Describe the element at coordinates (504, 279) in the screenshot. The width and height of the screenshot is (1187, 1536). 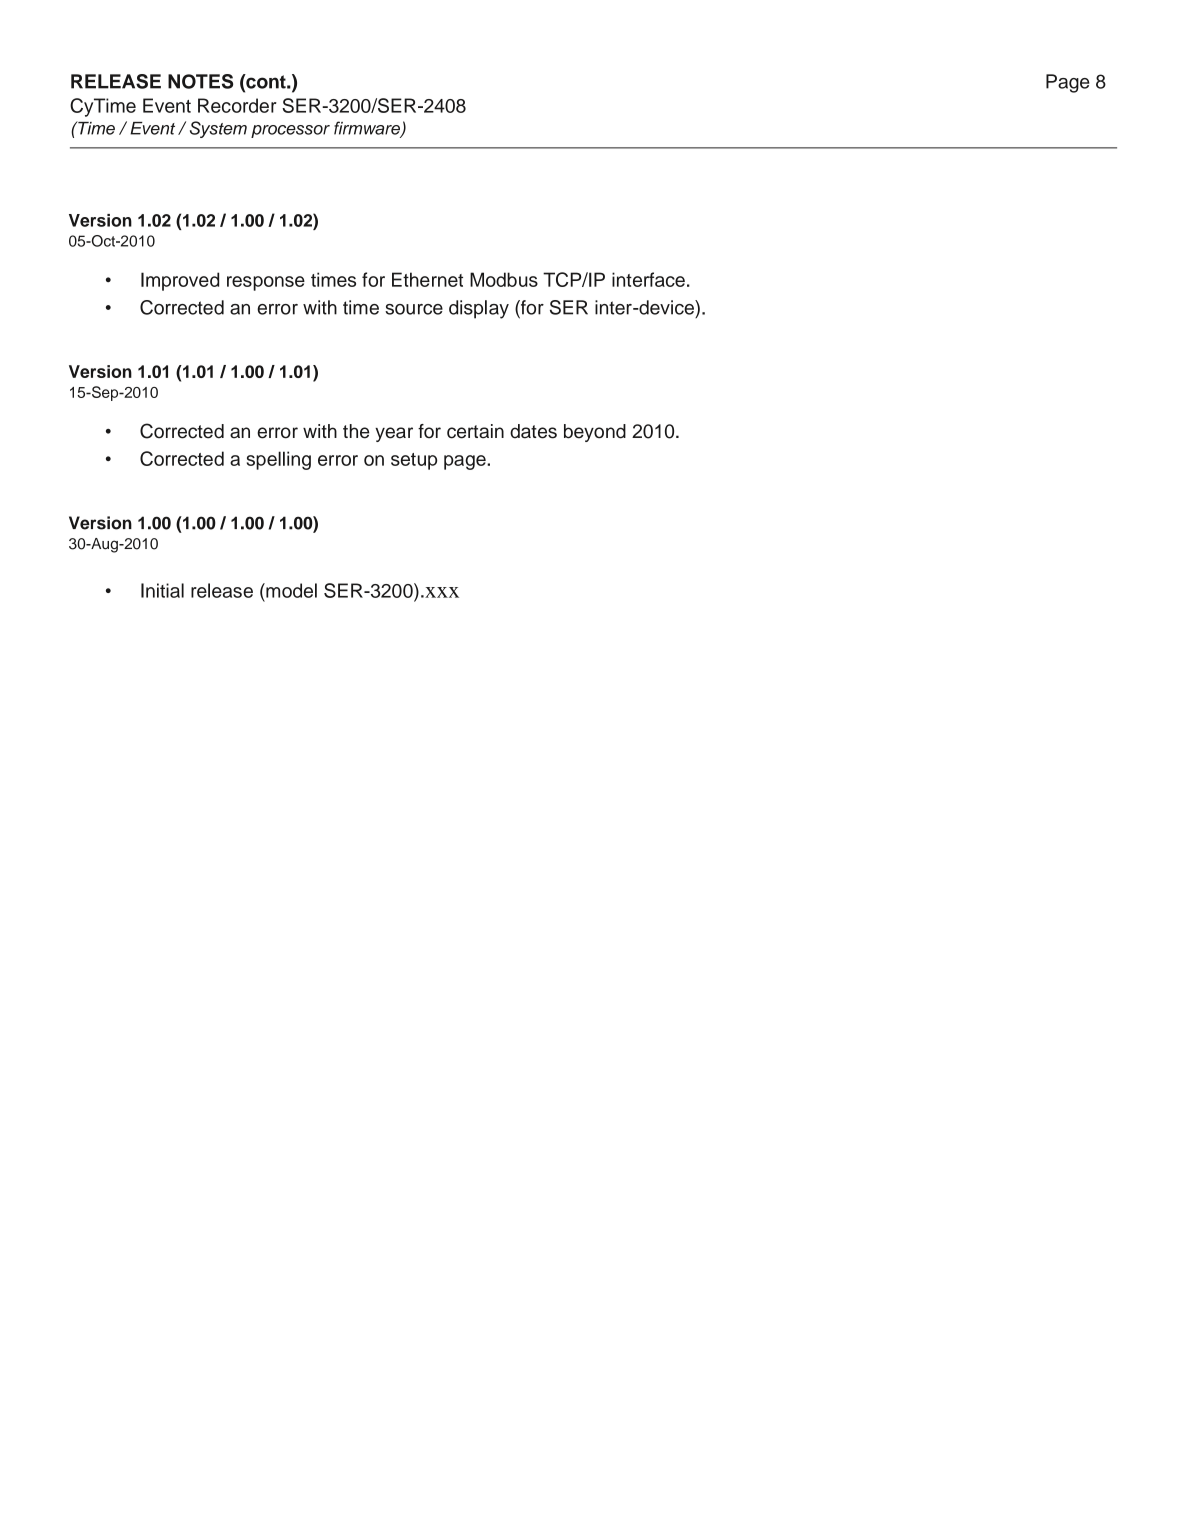
I see `Modbus` at that location.
